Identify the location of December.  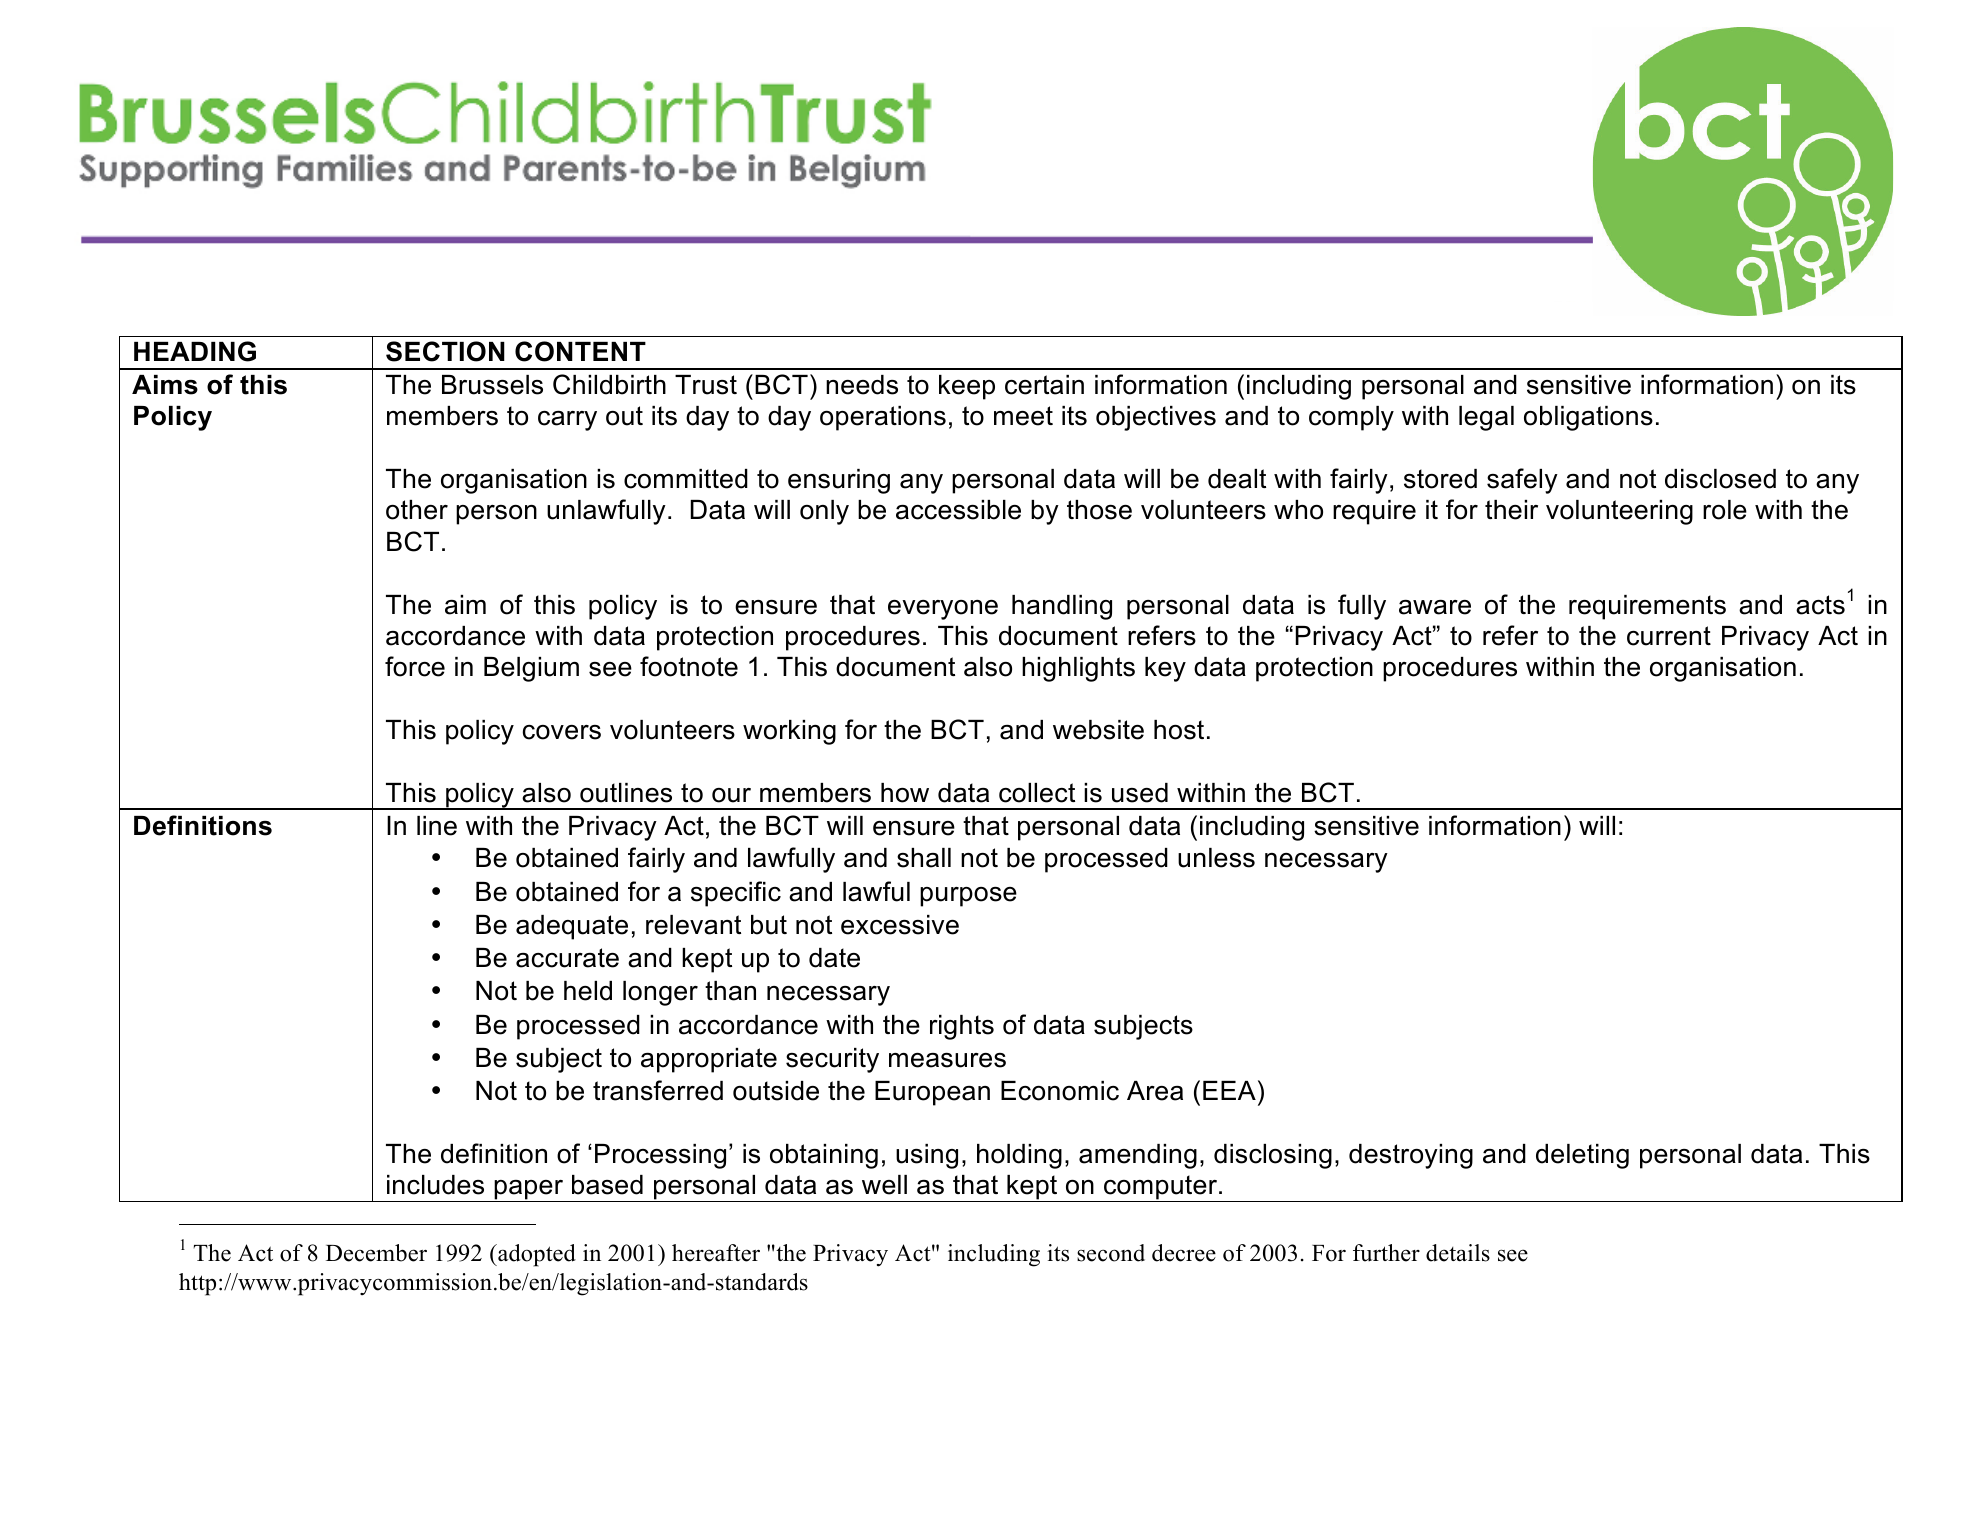
(376, 1253).
